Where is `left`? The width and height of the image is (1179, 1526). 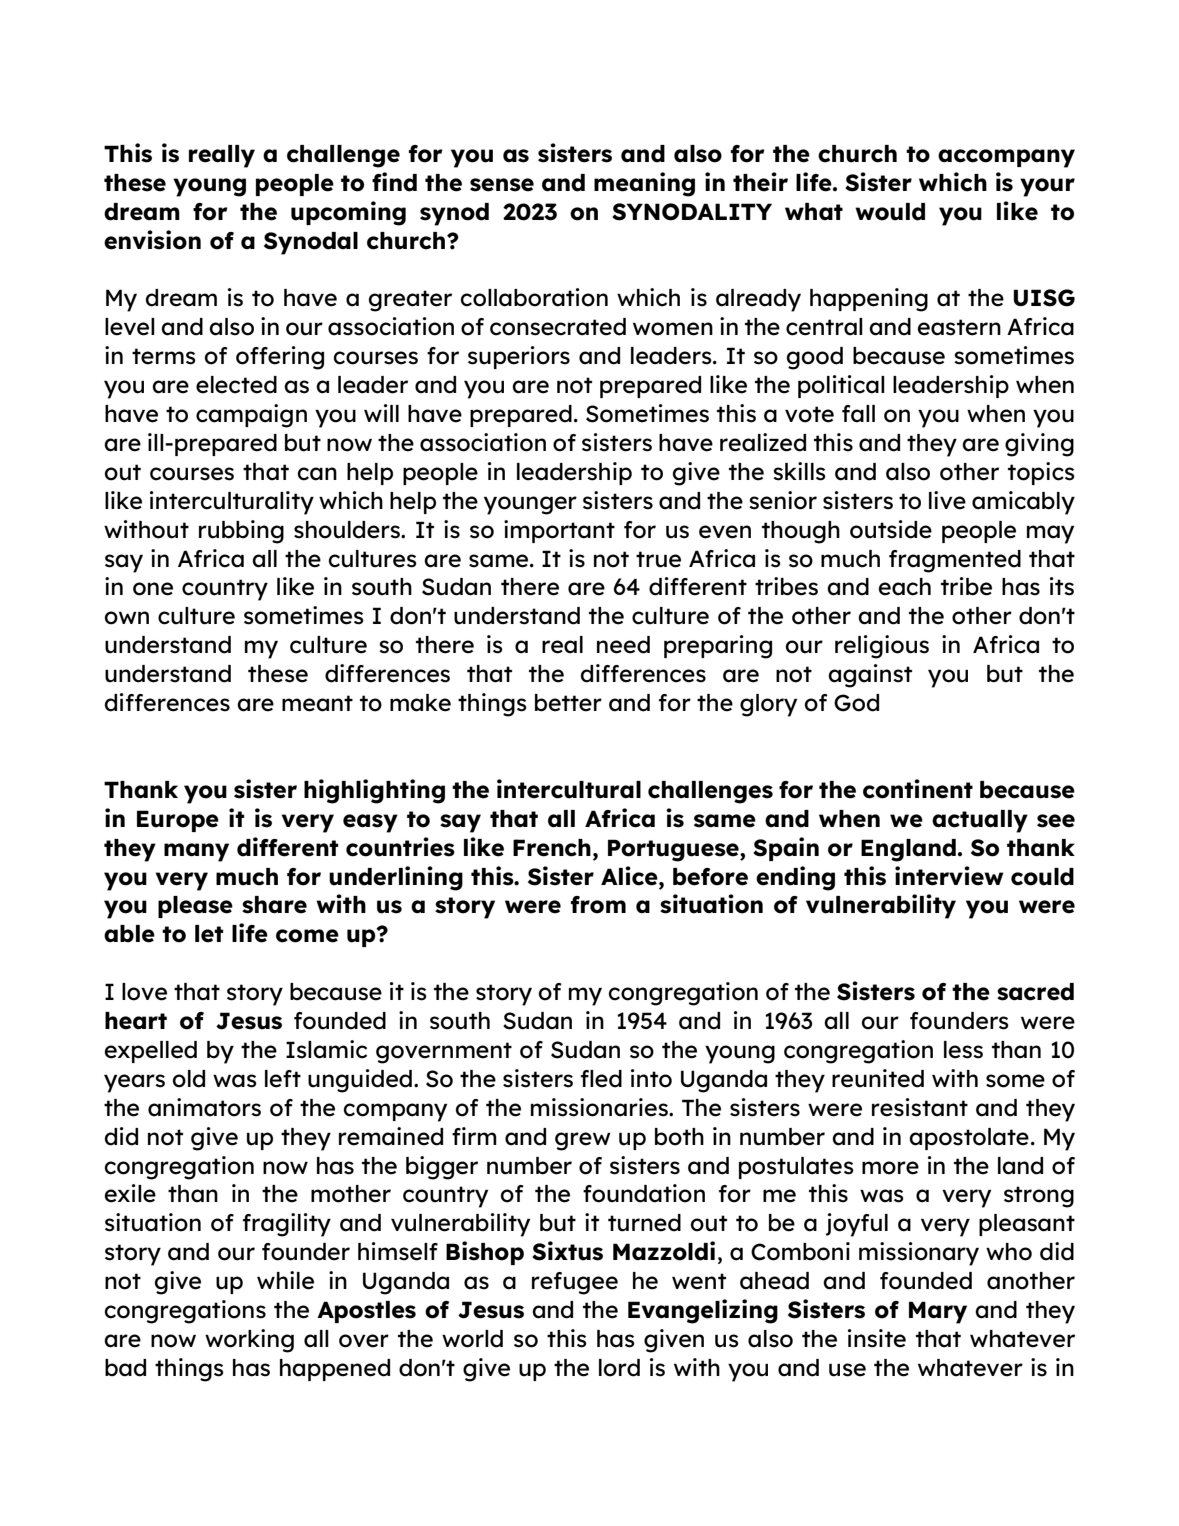
left is located at coordinates (283, 1079).
